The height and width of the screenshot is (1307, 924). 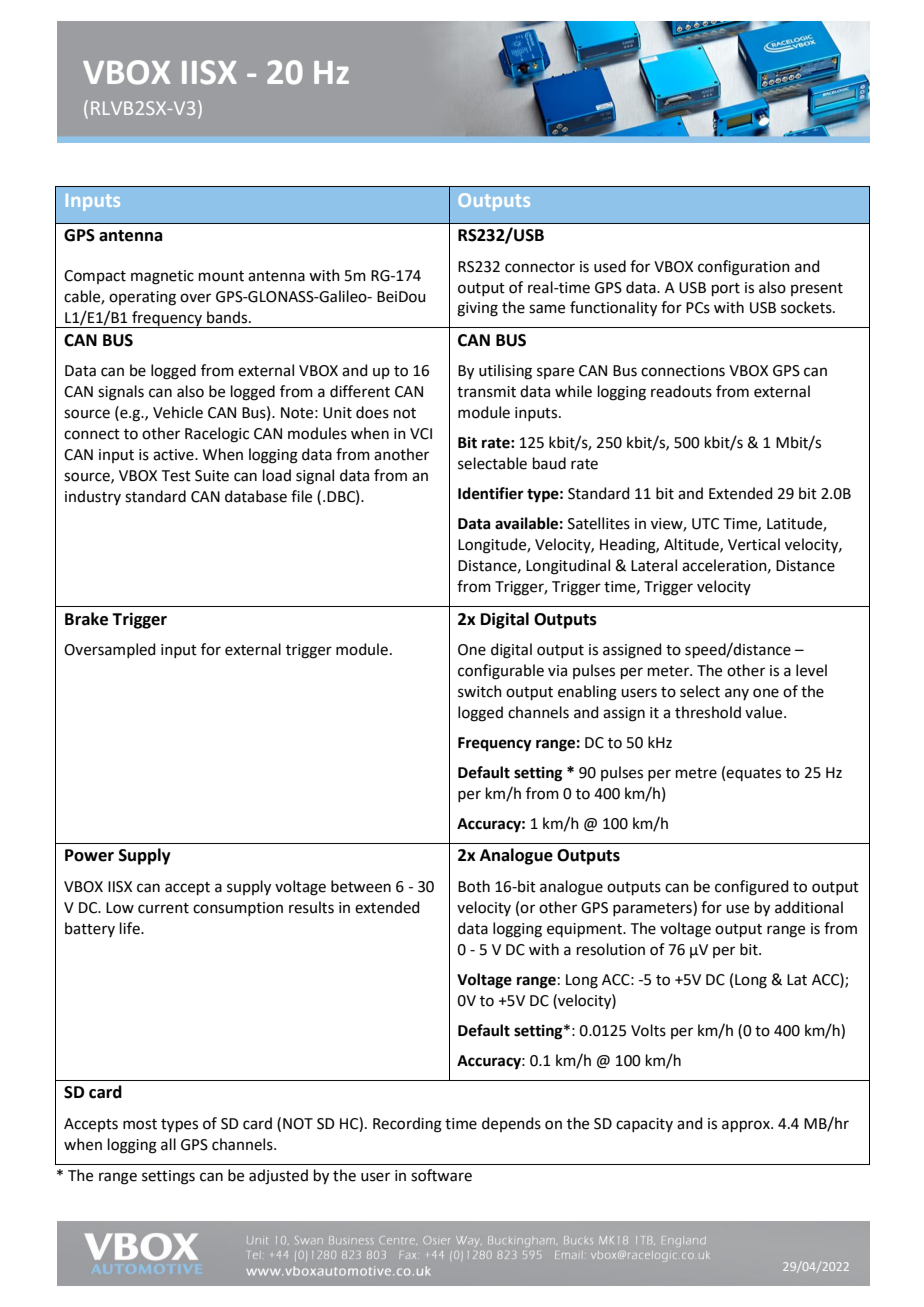 I want to click on magnetic, so click(x=162, y=277).
